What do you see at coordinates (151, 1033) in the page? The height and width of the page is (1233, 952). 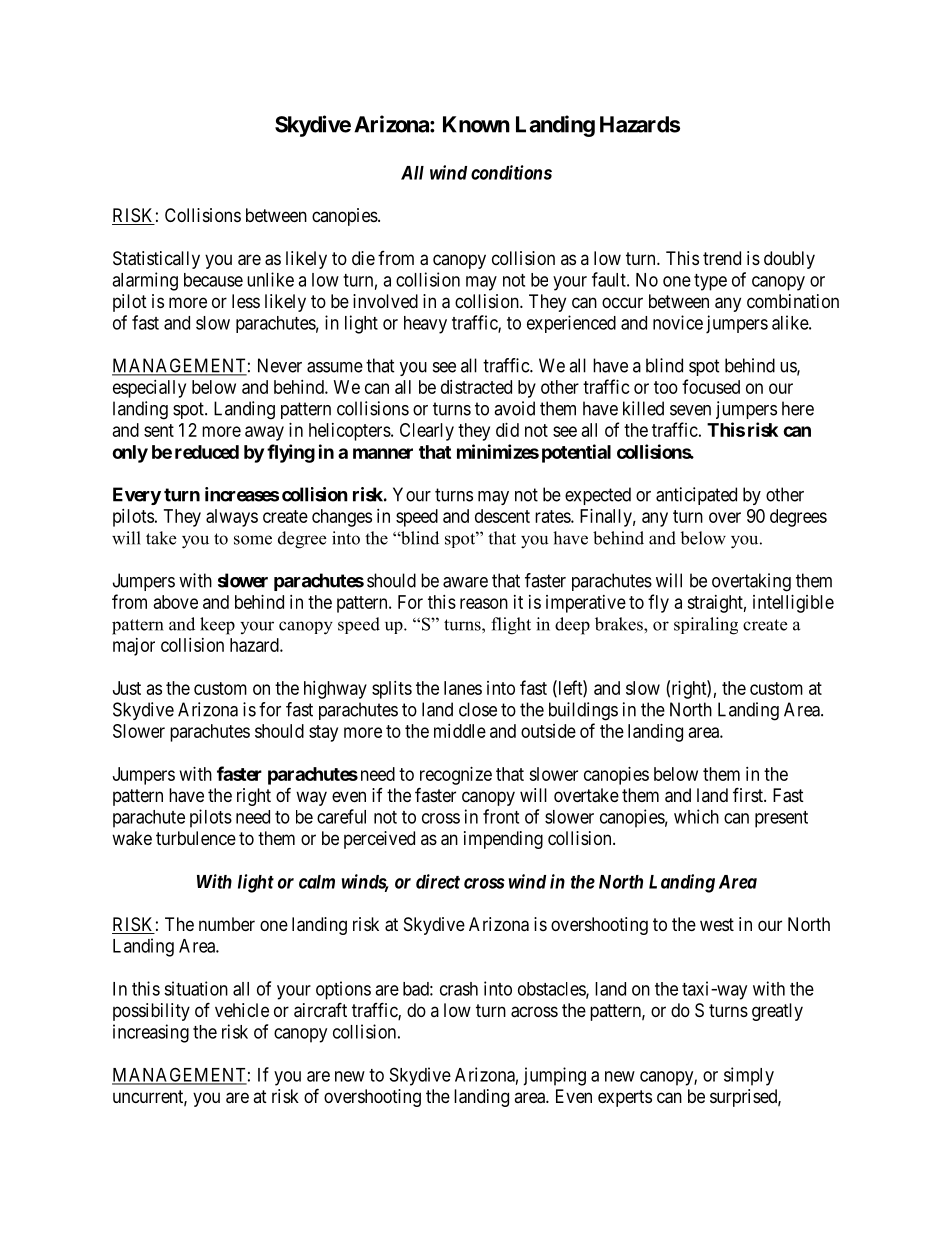 I see `increasing` at bounding box center [151, 1033].
